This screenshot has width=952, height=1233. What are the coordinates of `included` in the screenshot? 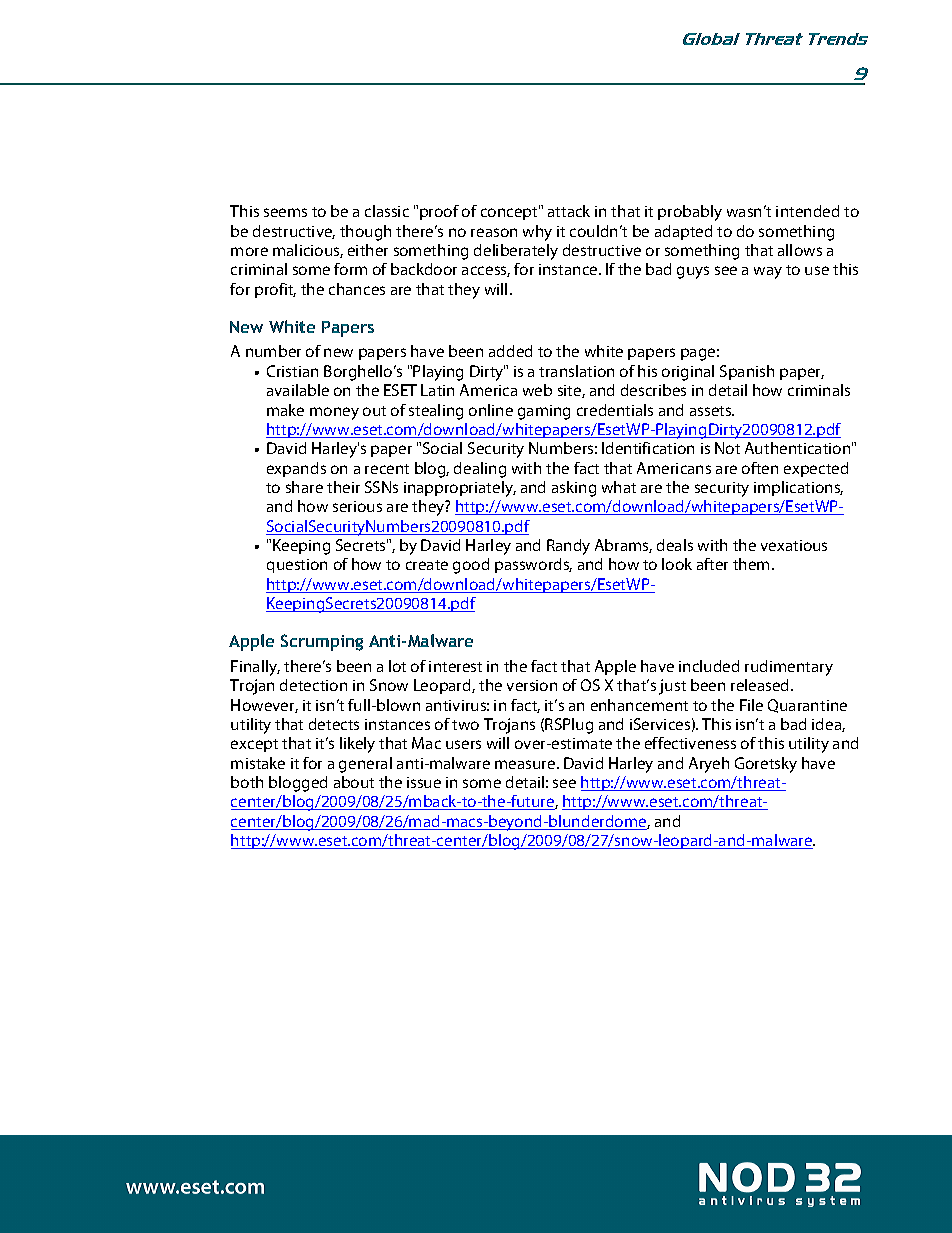 It's located at (709, 666).
